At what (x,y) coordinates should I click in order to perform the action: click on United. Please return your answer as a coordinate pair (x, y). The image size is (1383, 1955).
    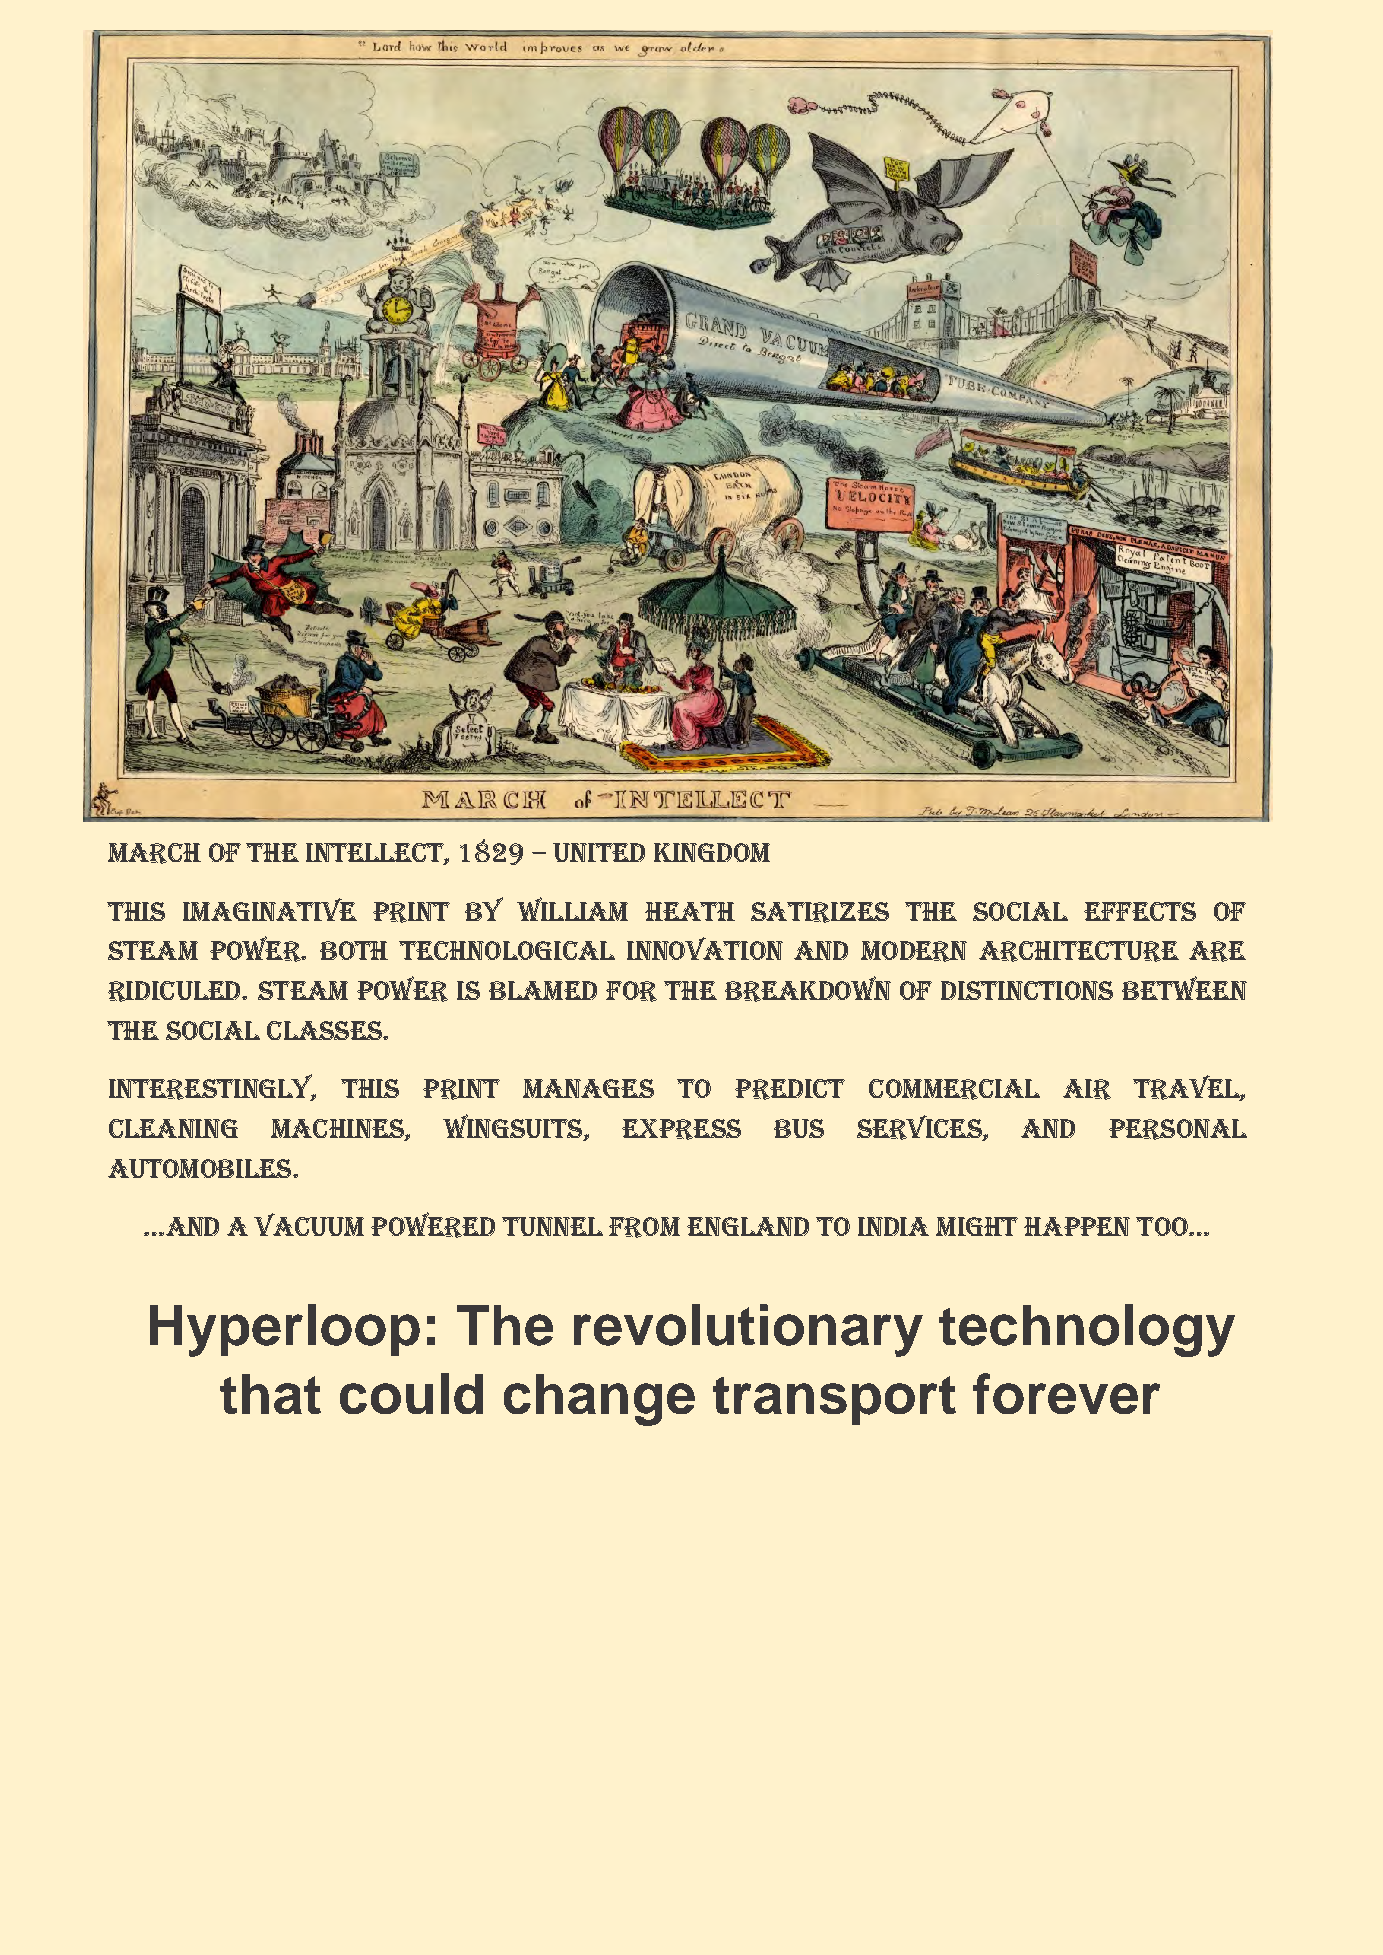
    Looking at the image, I should click on (599, 852).
